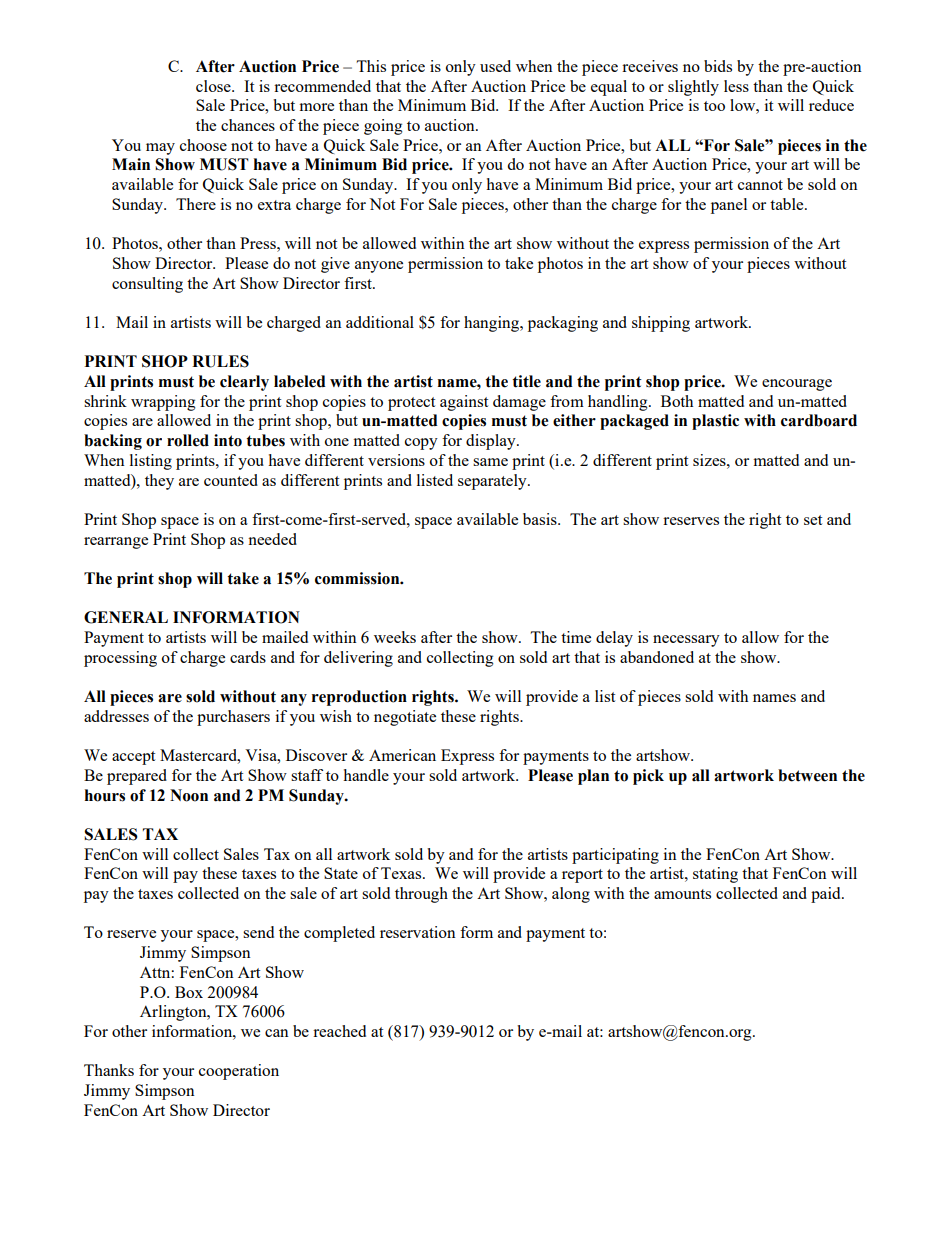 The height and width of the screenshot is (1233, 952). I want to click on reached, so click(339, 1031).
